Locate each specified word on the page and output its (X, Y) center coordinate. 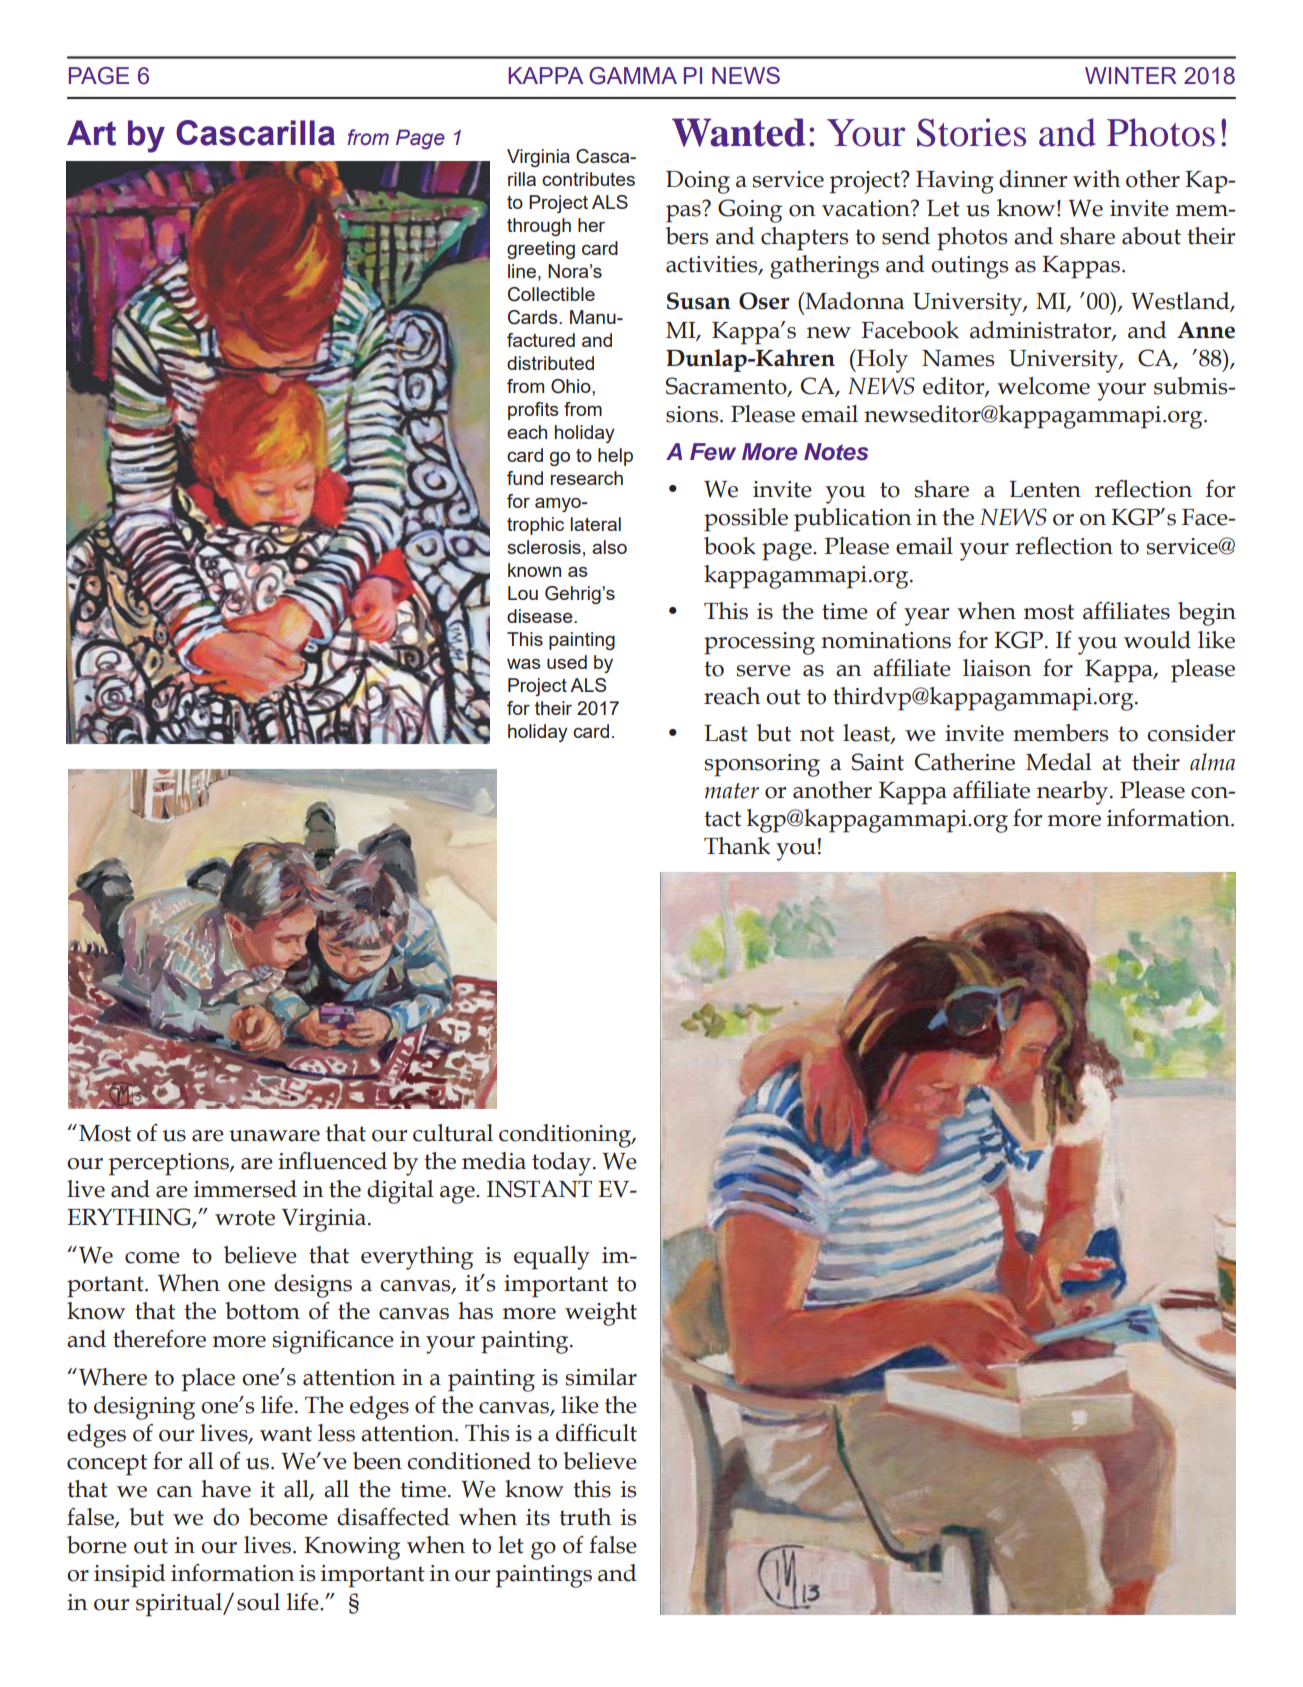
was (524, 664)
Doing (698, 182)
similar (601, 1377)
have (226, 1489)
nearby (1072, 793)
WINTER (1131, 75)
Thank (737, 846)
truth (585, 1517)
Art (91, 133)
